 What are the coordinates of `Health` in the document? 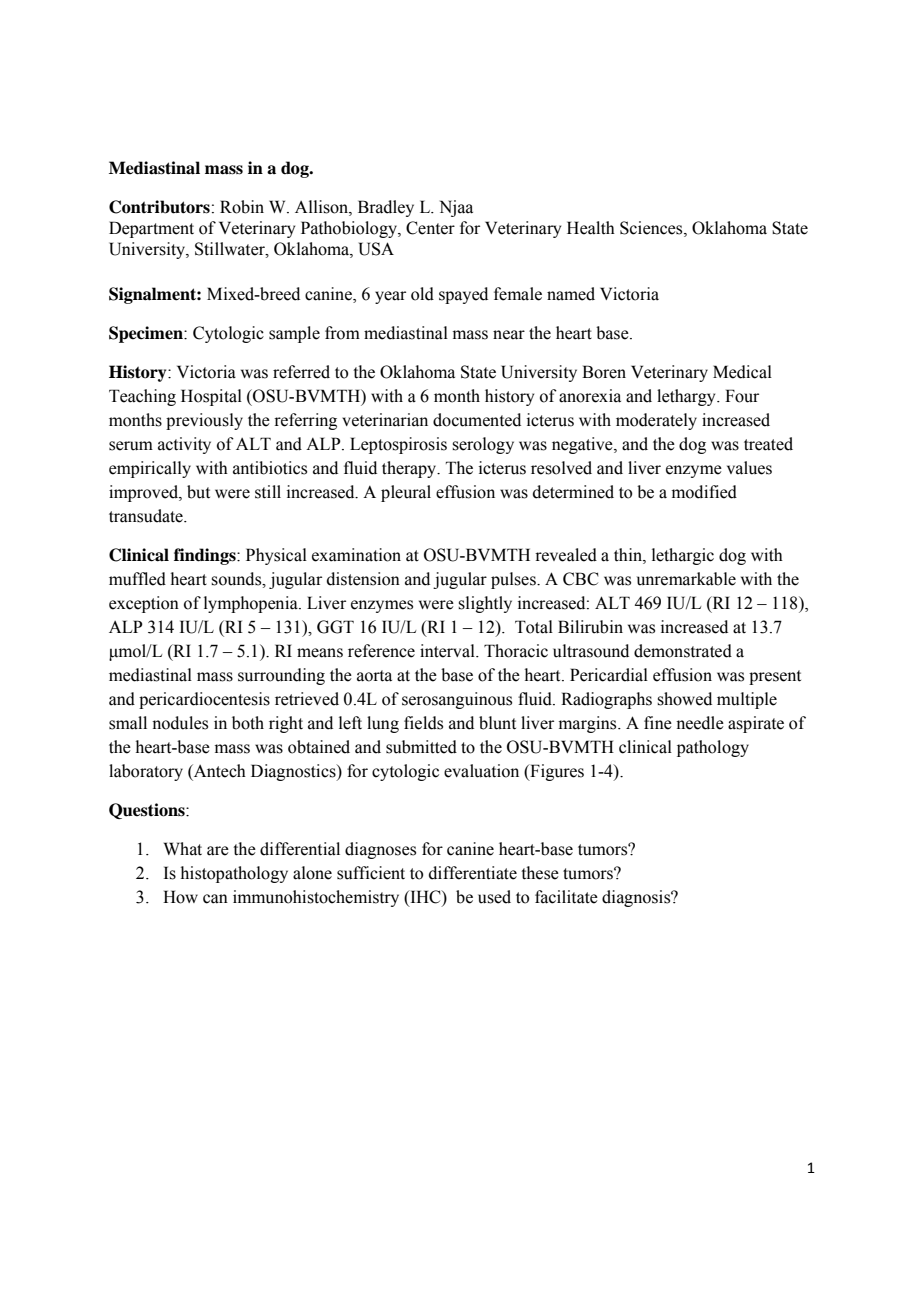 It's located at (591, 228).
